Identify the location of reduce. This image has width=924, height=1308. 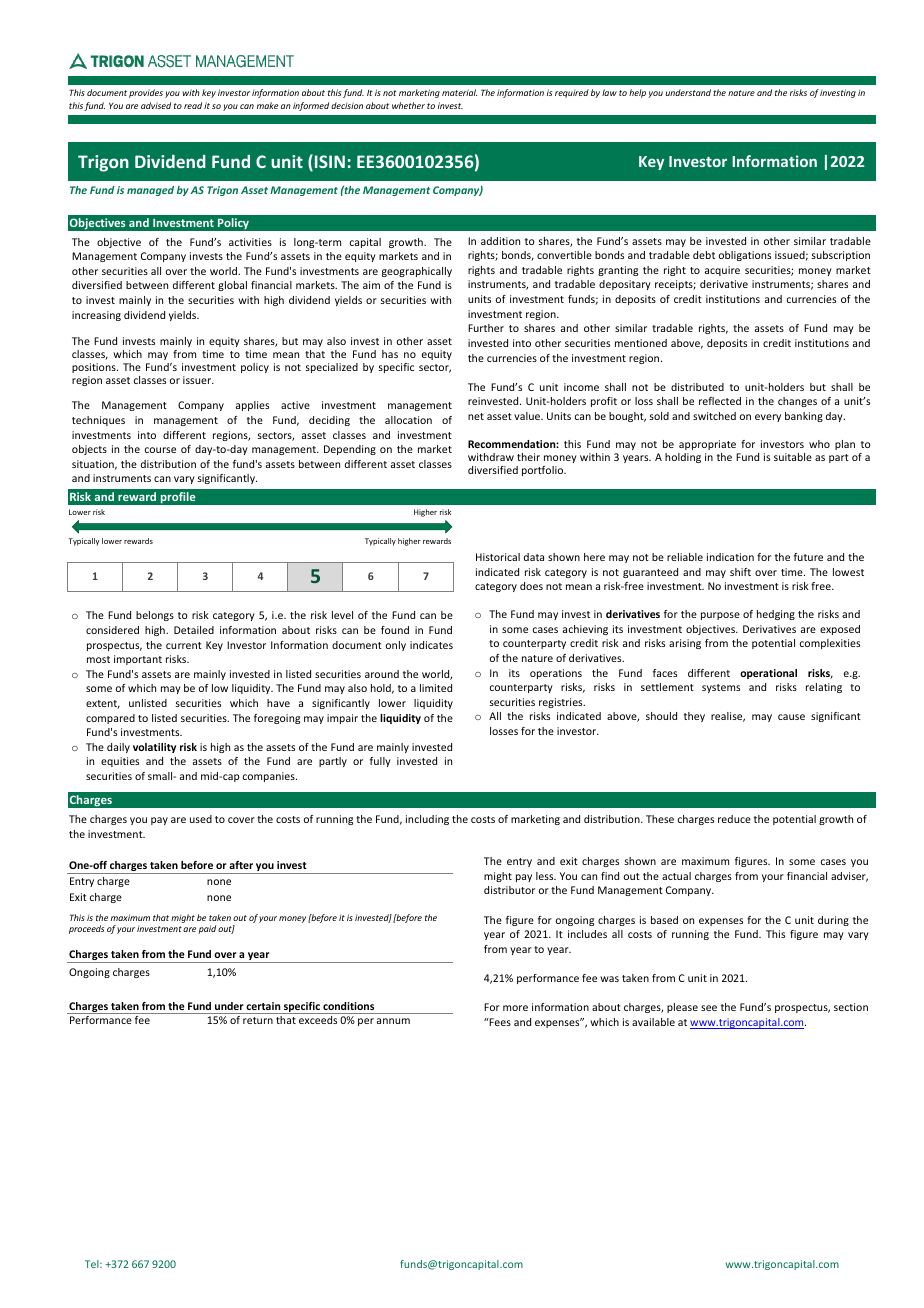
(734, 819).
